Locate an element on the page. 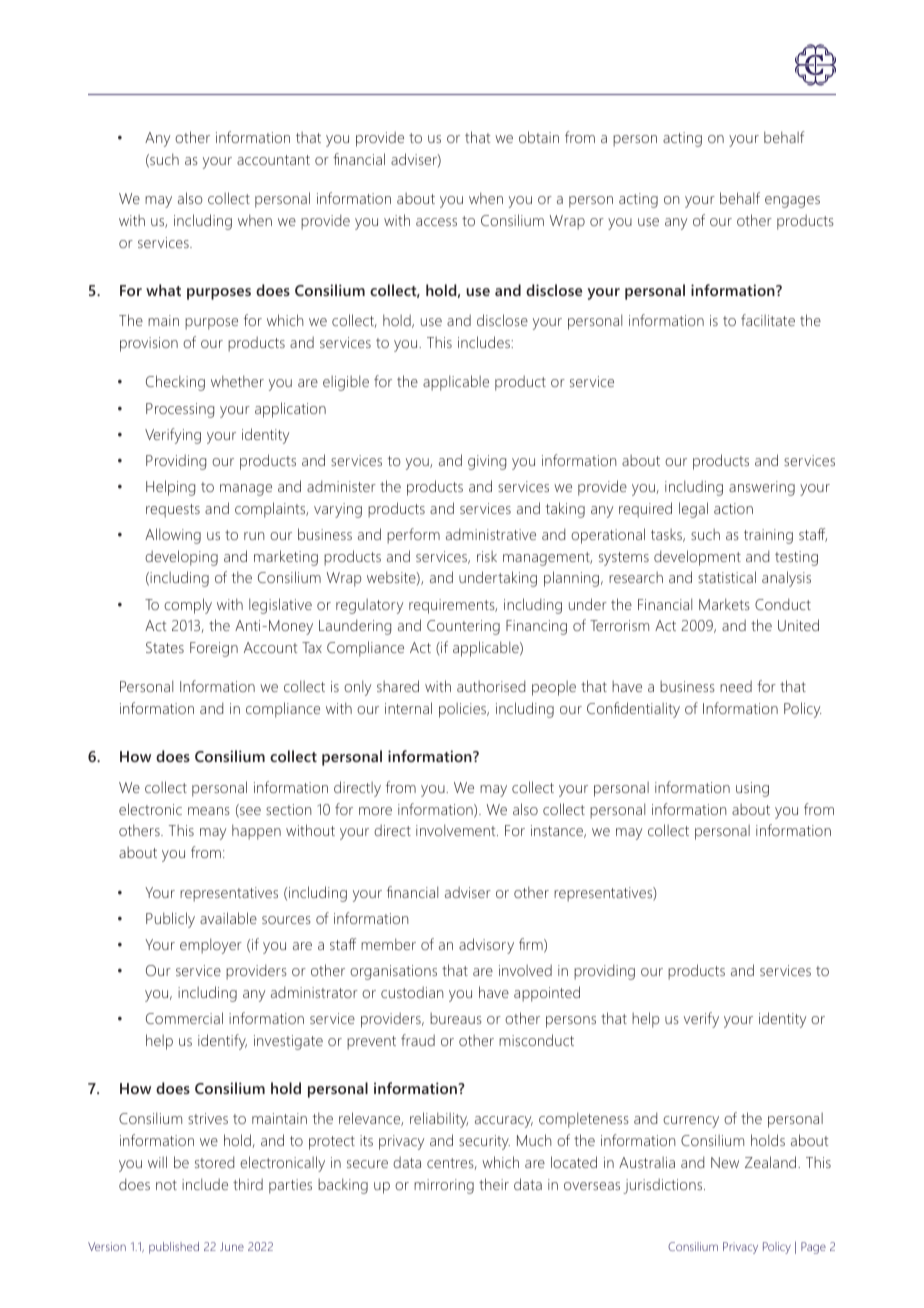 The width and height of the document is (924, 1308). need is located at coordinates (736, 686).
